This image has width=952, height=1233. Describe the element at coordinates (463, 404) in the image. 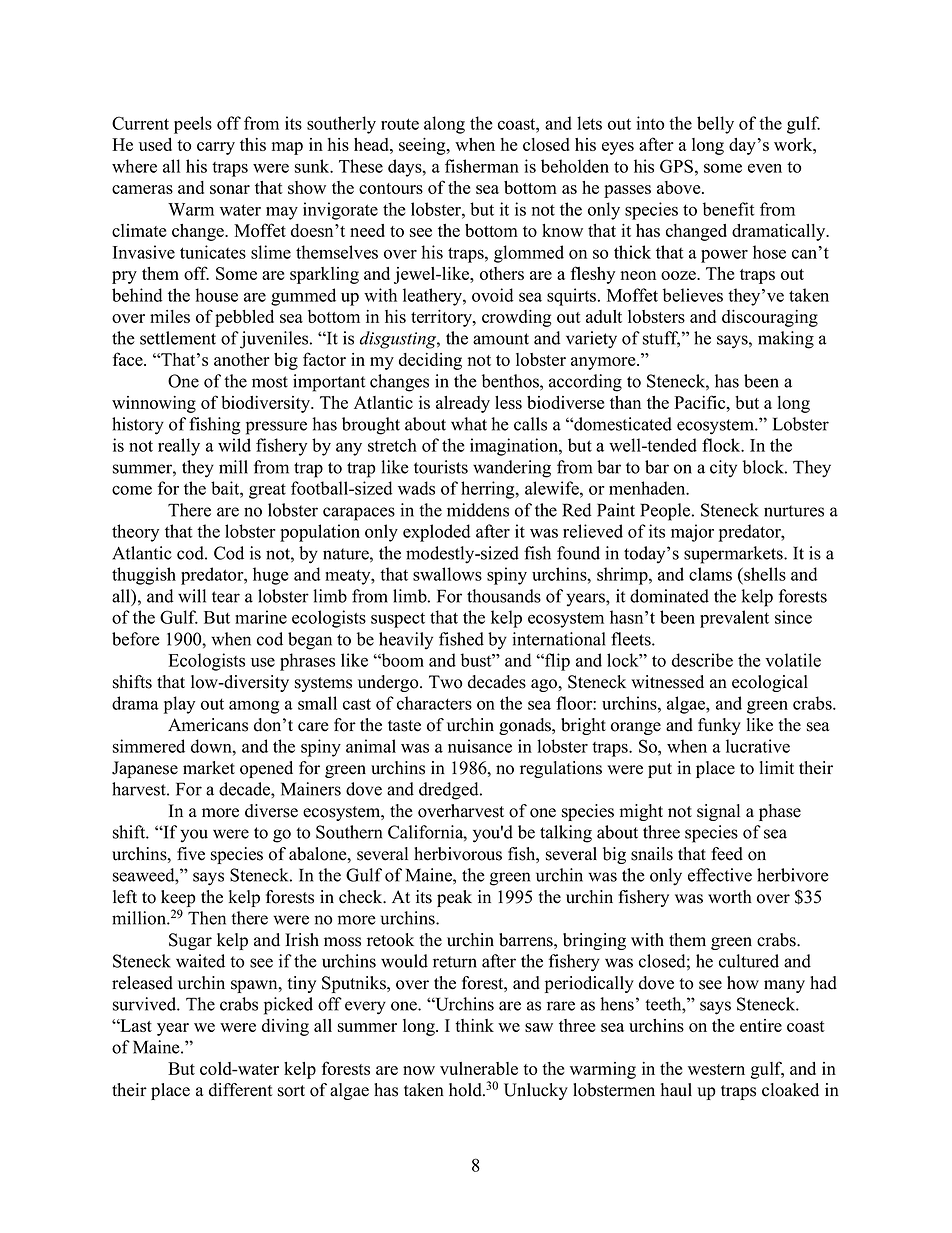

I see `already` at that location.
